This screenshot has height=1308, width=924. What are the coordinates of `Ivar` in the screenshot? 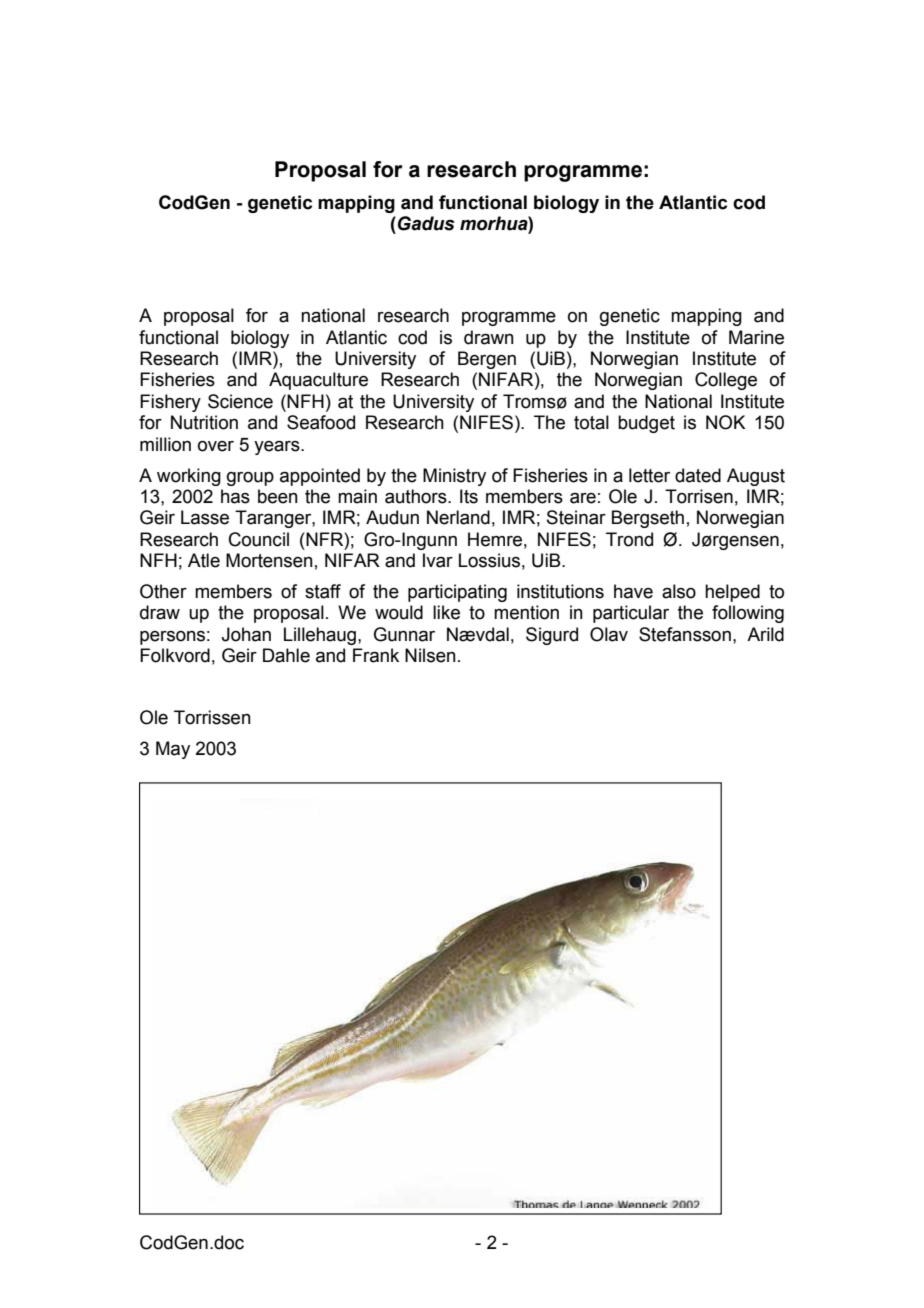 It's located at (438, 560).
